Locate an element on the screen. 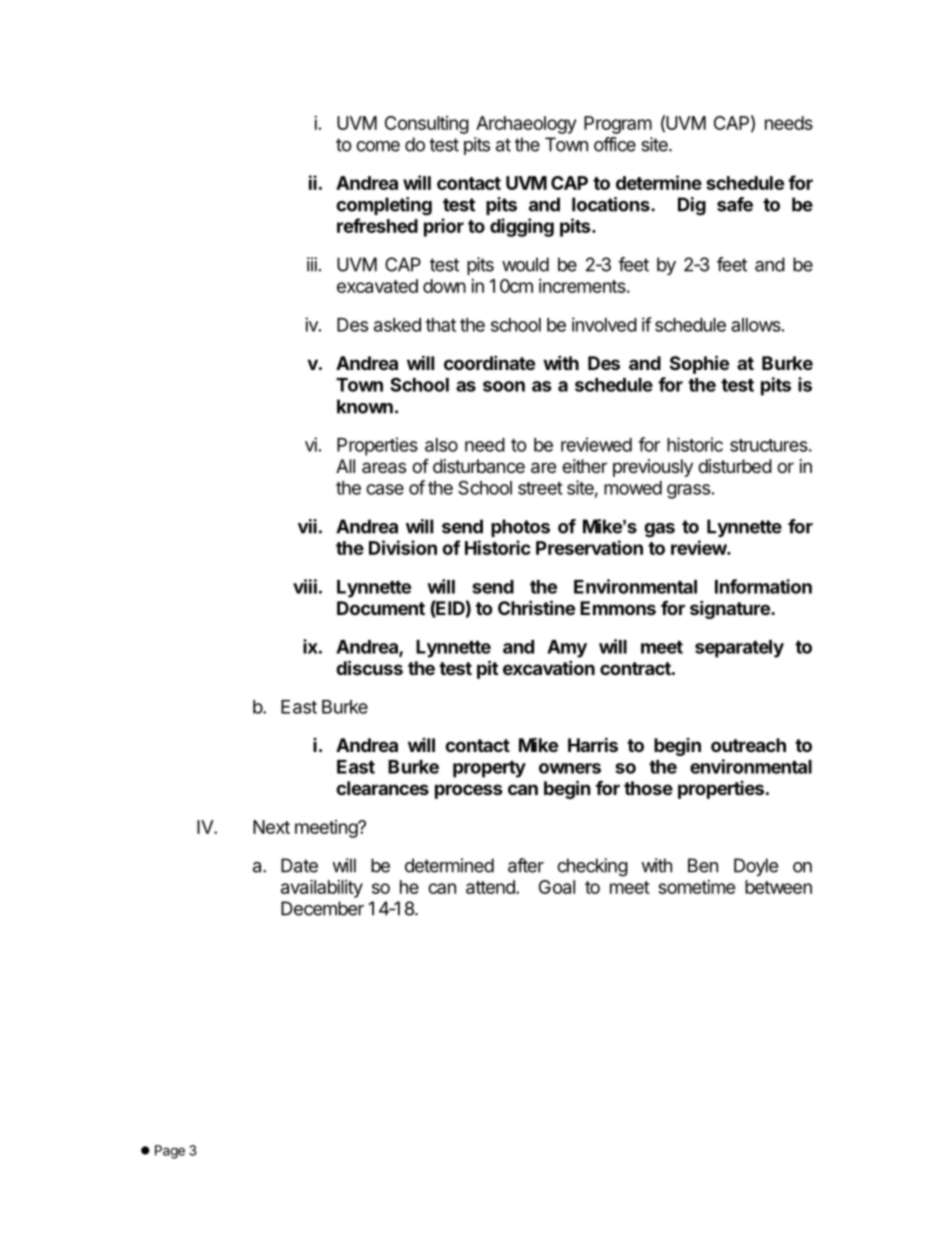 The image size is (952, 1233). Goal is located at coordinates (557, 887).
